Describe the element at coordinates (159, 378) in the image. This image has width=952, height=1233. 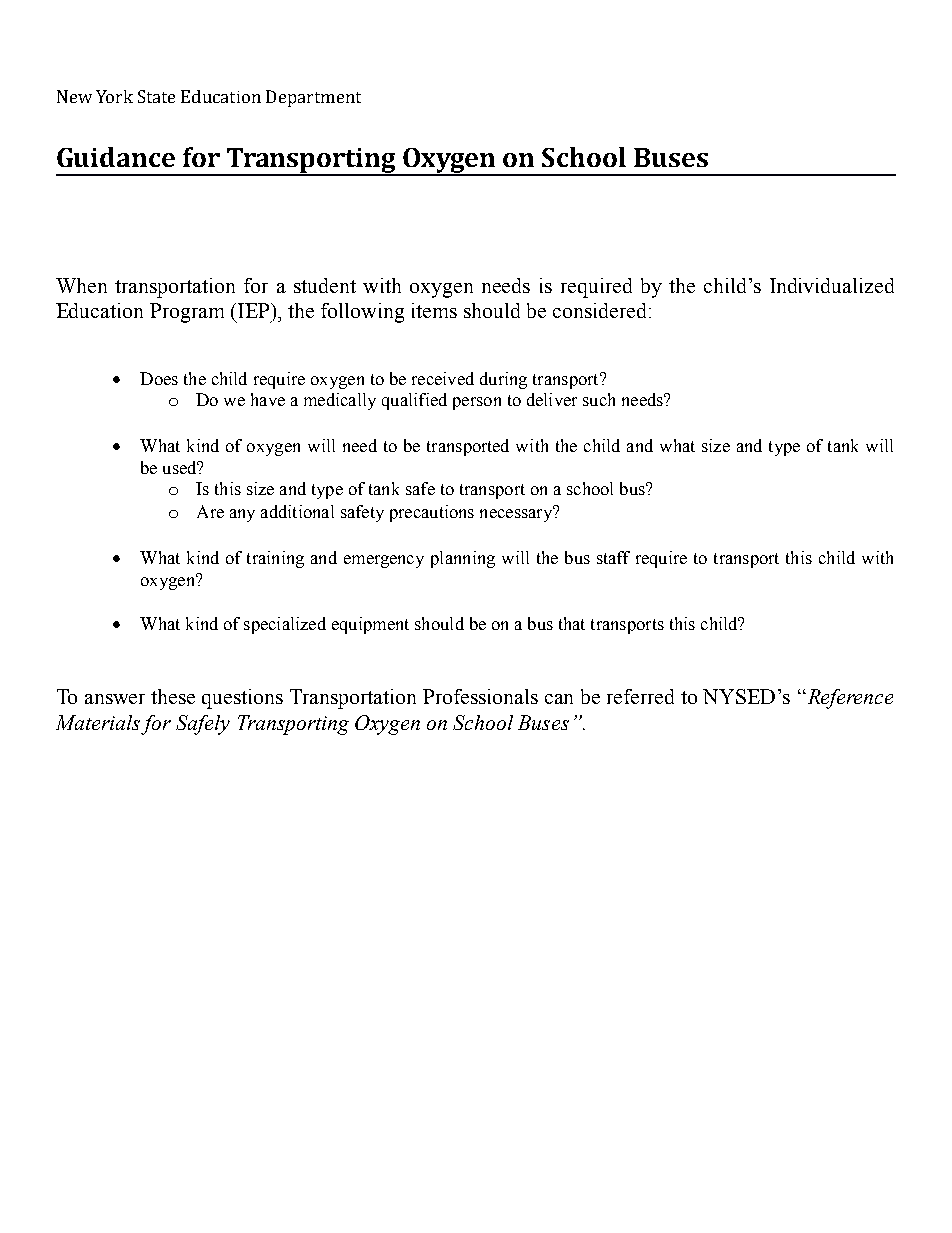
I see `Does` at that location.
